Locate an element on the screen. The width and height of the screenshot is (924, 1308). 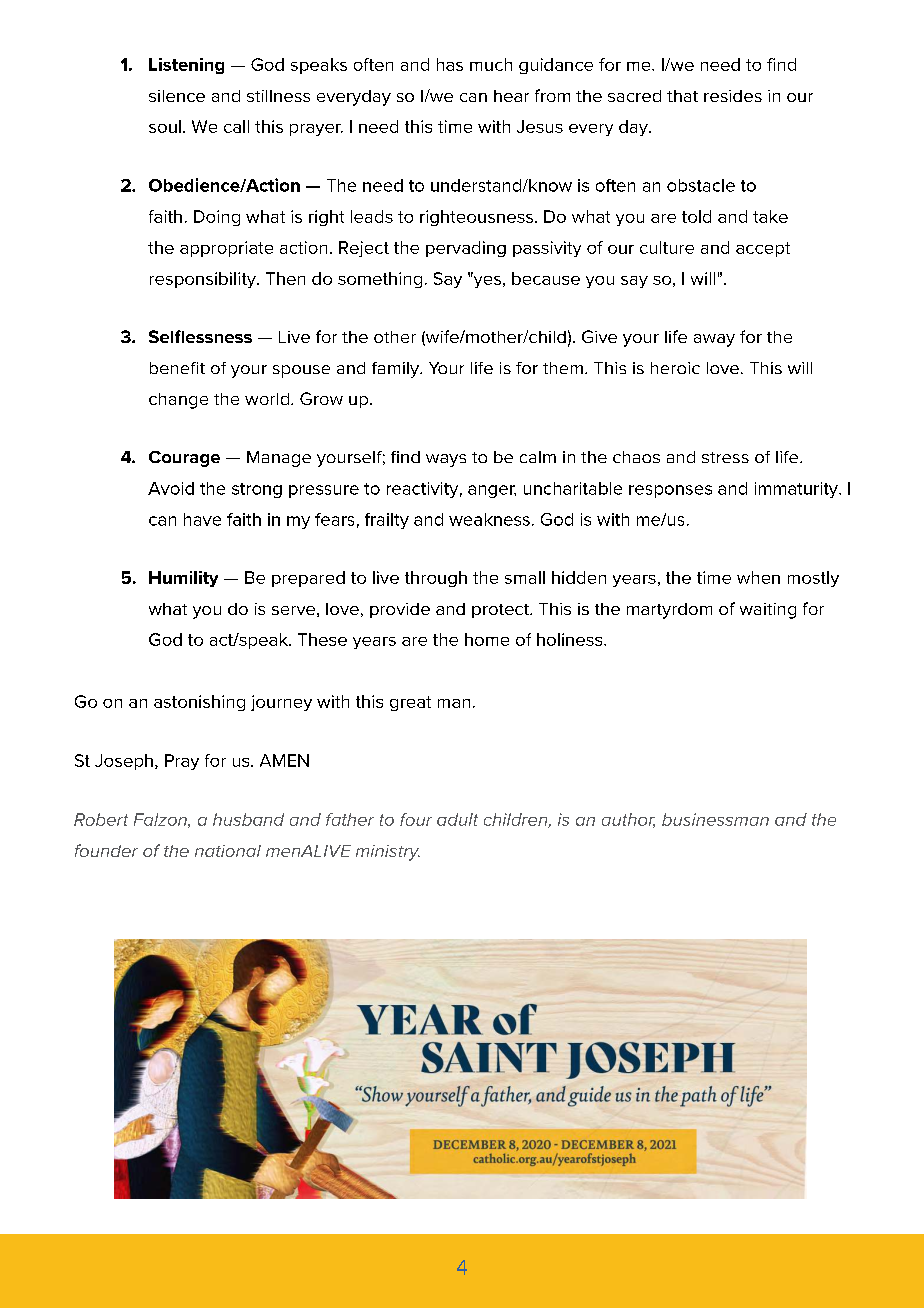
through is located at coordinates (436, 579).
